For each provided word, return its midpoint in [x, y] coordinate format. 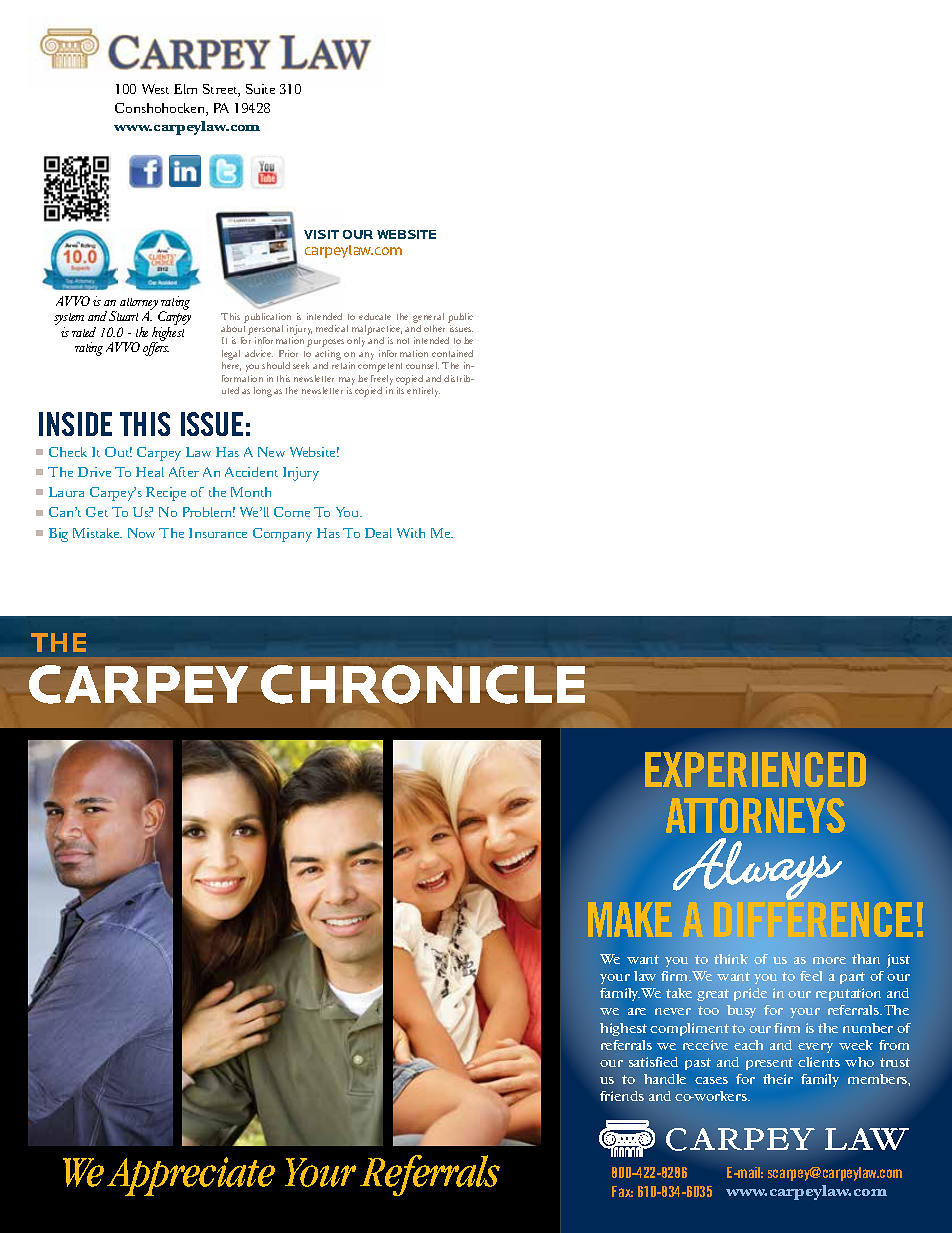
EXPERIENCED [755, 769]
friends [622, 1096]
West [155, 89]
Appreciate [191, 1176]
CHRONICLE [423, 684]
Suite [260, 89]
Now [141, 533]
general [428, 318]
